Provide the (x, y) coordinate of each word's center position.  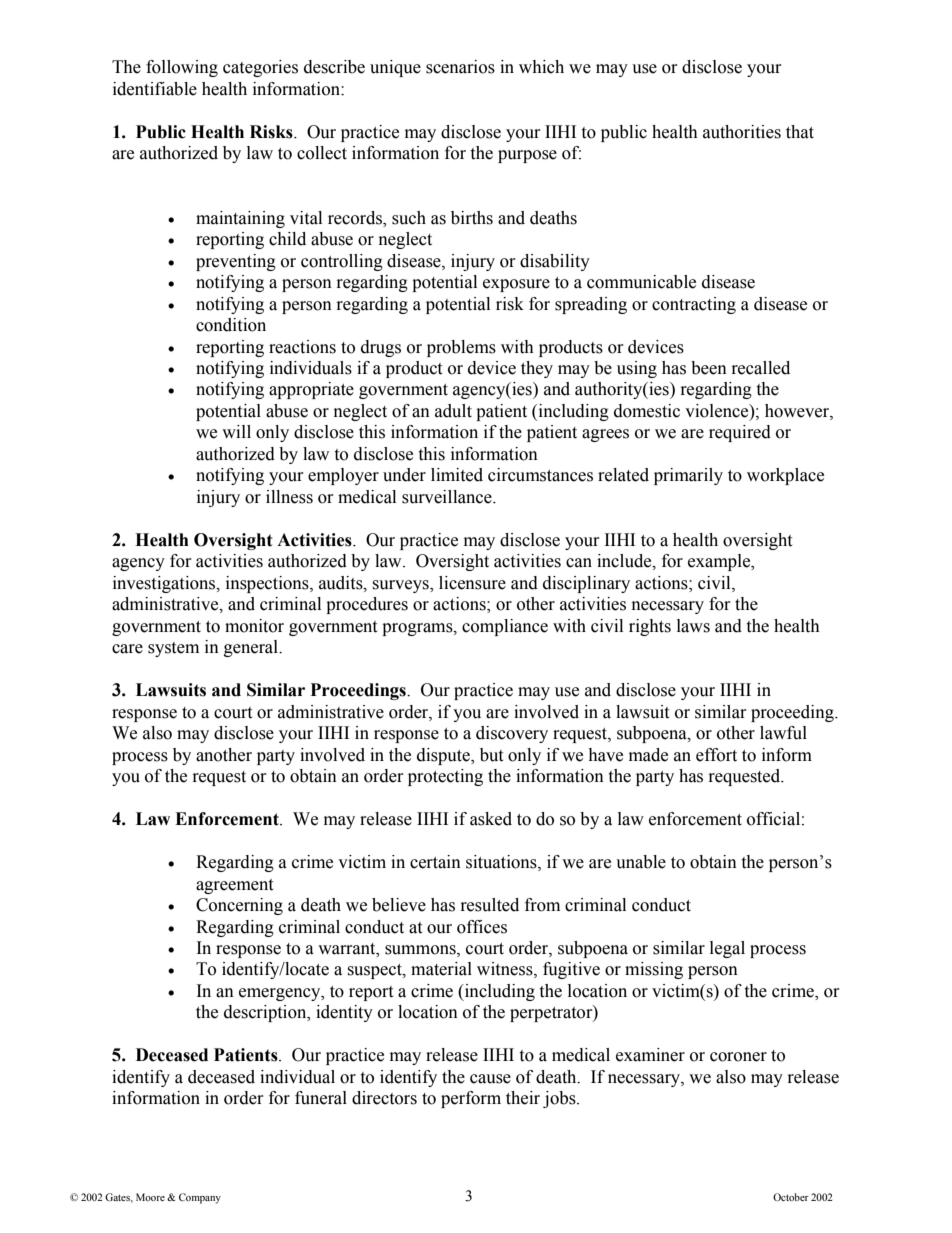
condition (231, 325)
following (182, 68)
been (709, 368)
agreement (234, 886)
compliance (505, 627)
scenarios (460, 67)
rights (650, 627)
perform (471, 1099)
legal (727, 949)
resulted (490, 905)
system (173, 649)
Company (200, 1198)
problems (461, 348)
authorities (742, 132)
